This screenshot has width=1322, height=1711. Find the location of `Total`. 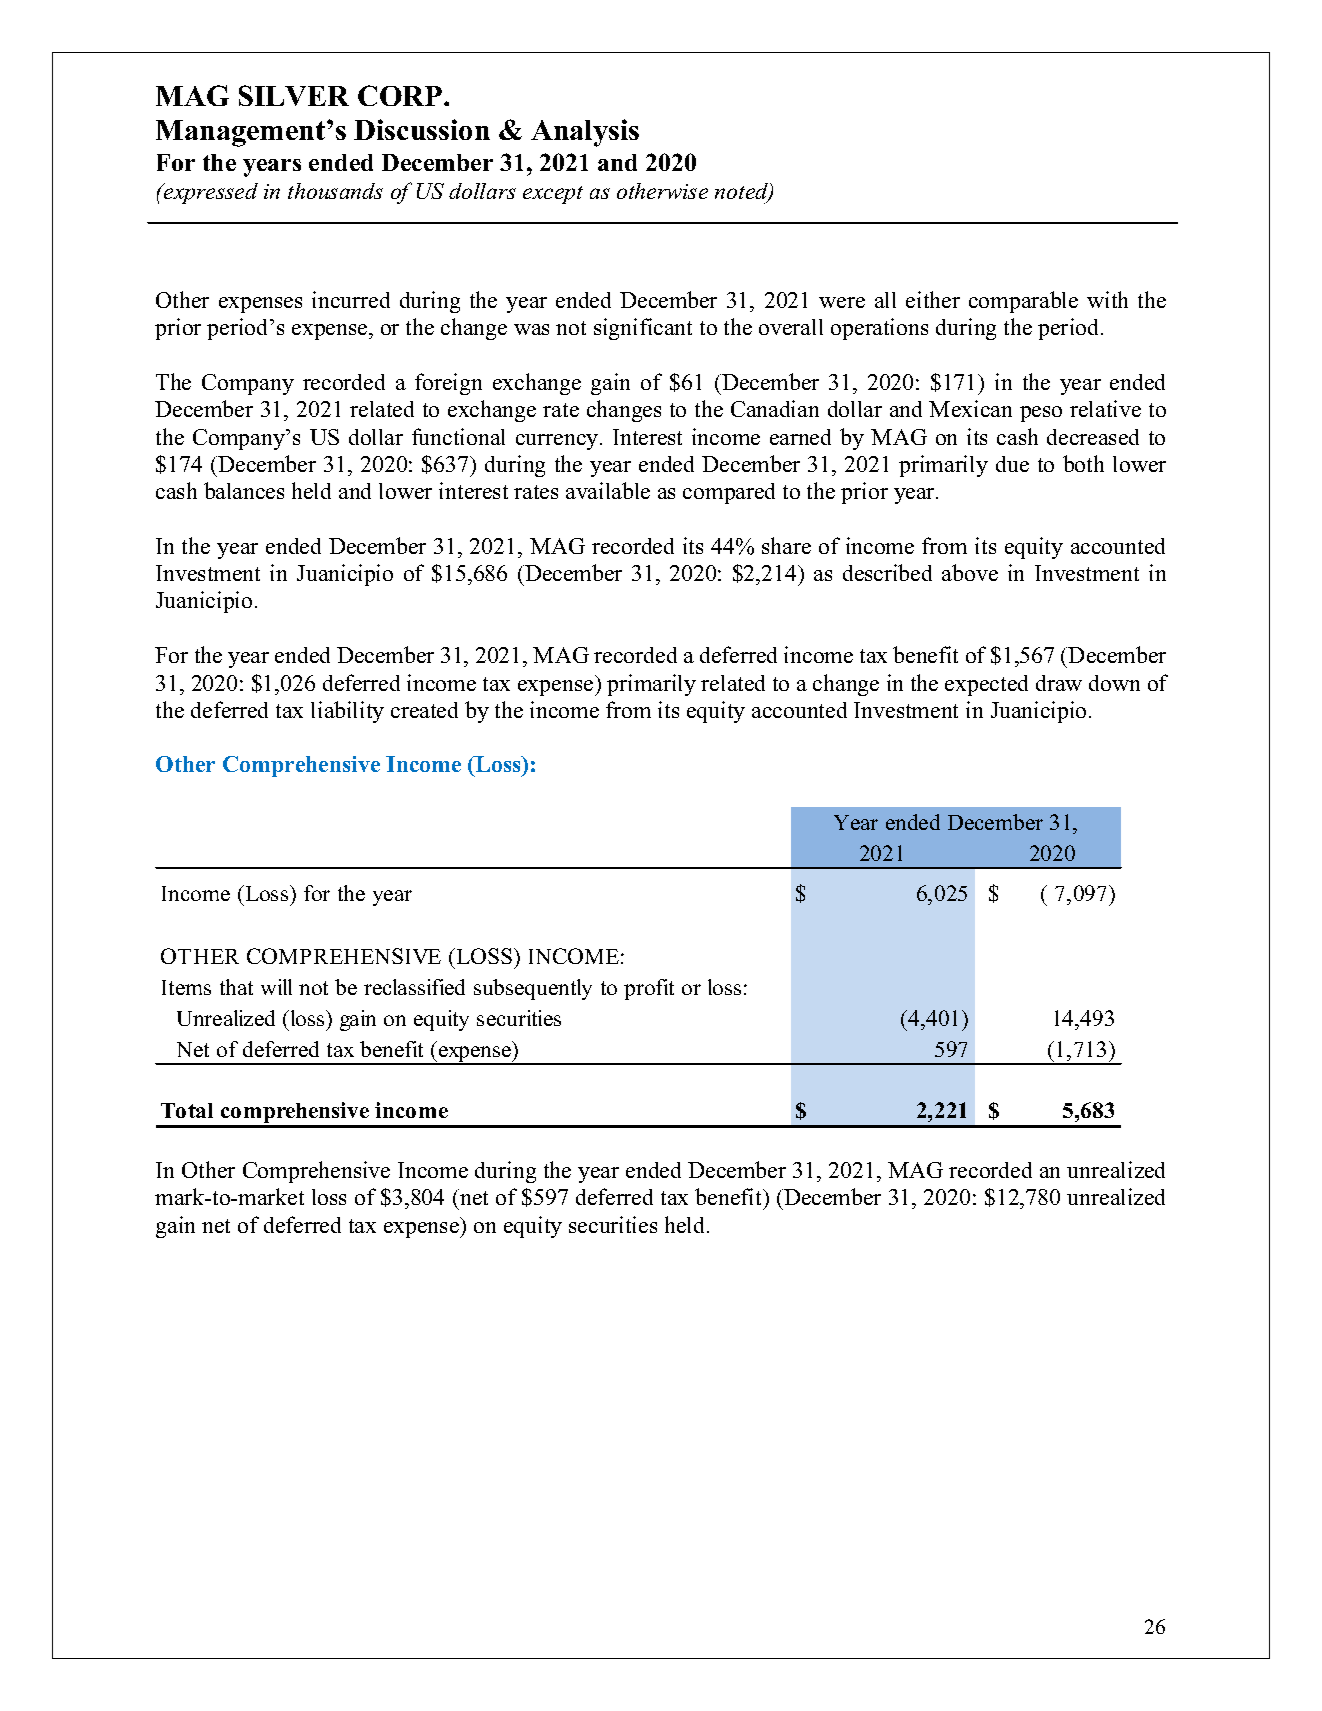

Total is located at coordinates (187, 1110).
